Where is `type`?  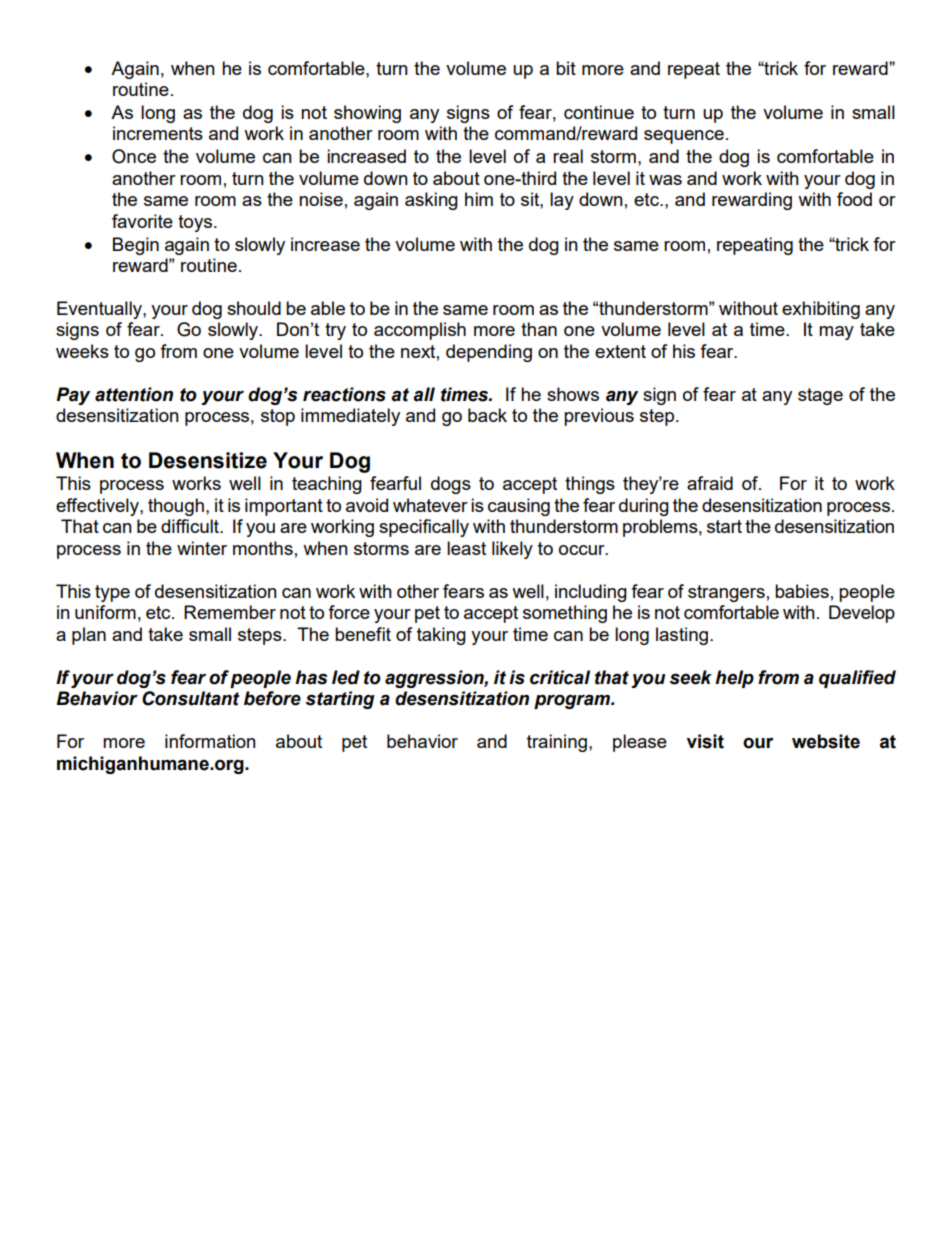 type is located at coordinates (112, 593).
